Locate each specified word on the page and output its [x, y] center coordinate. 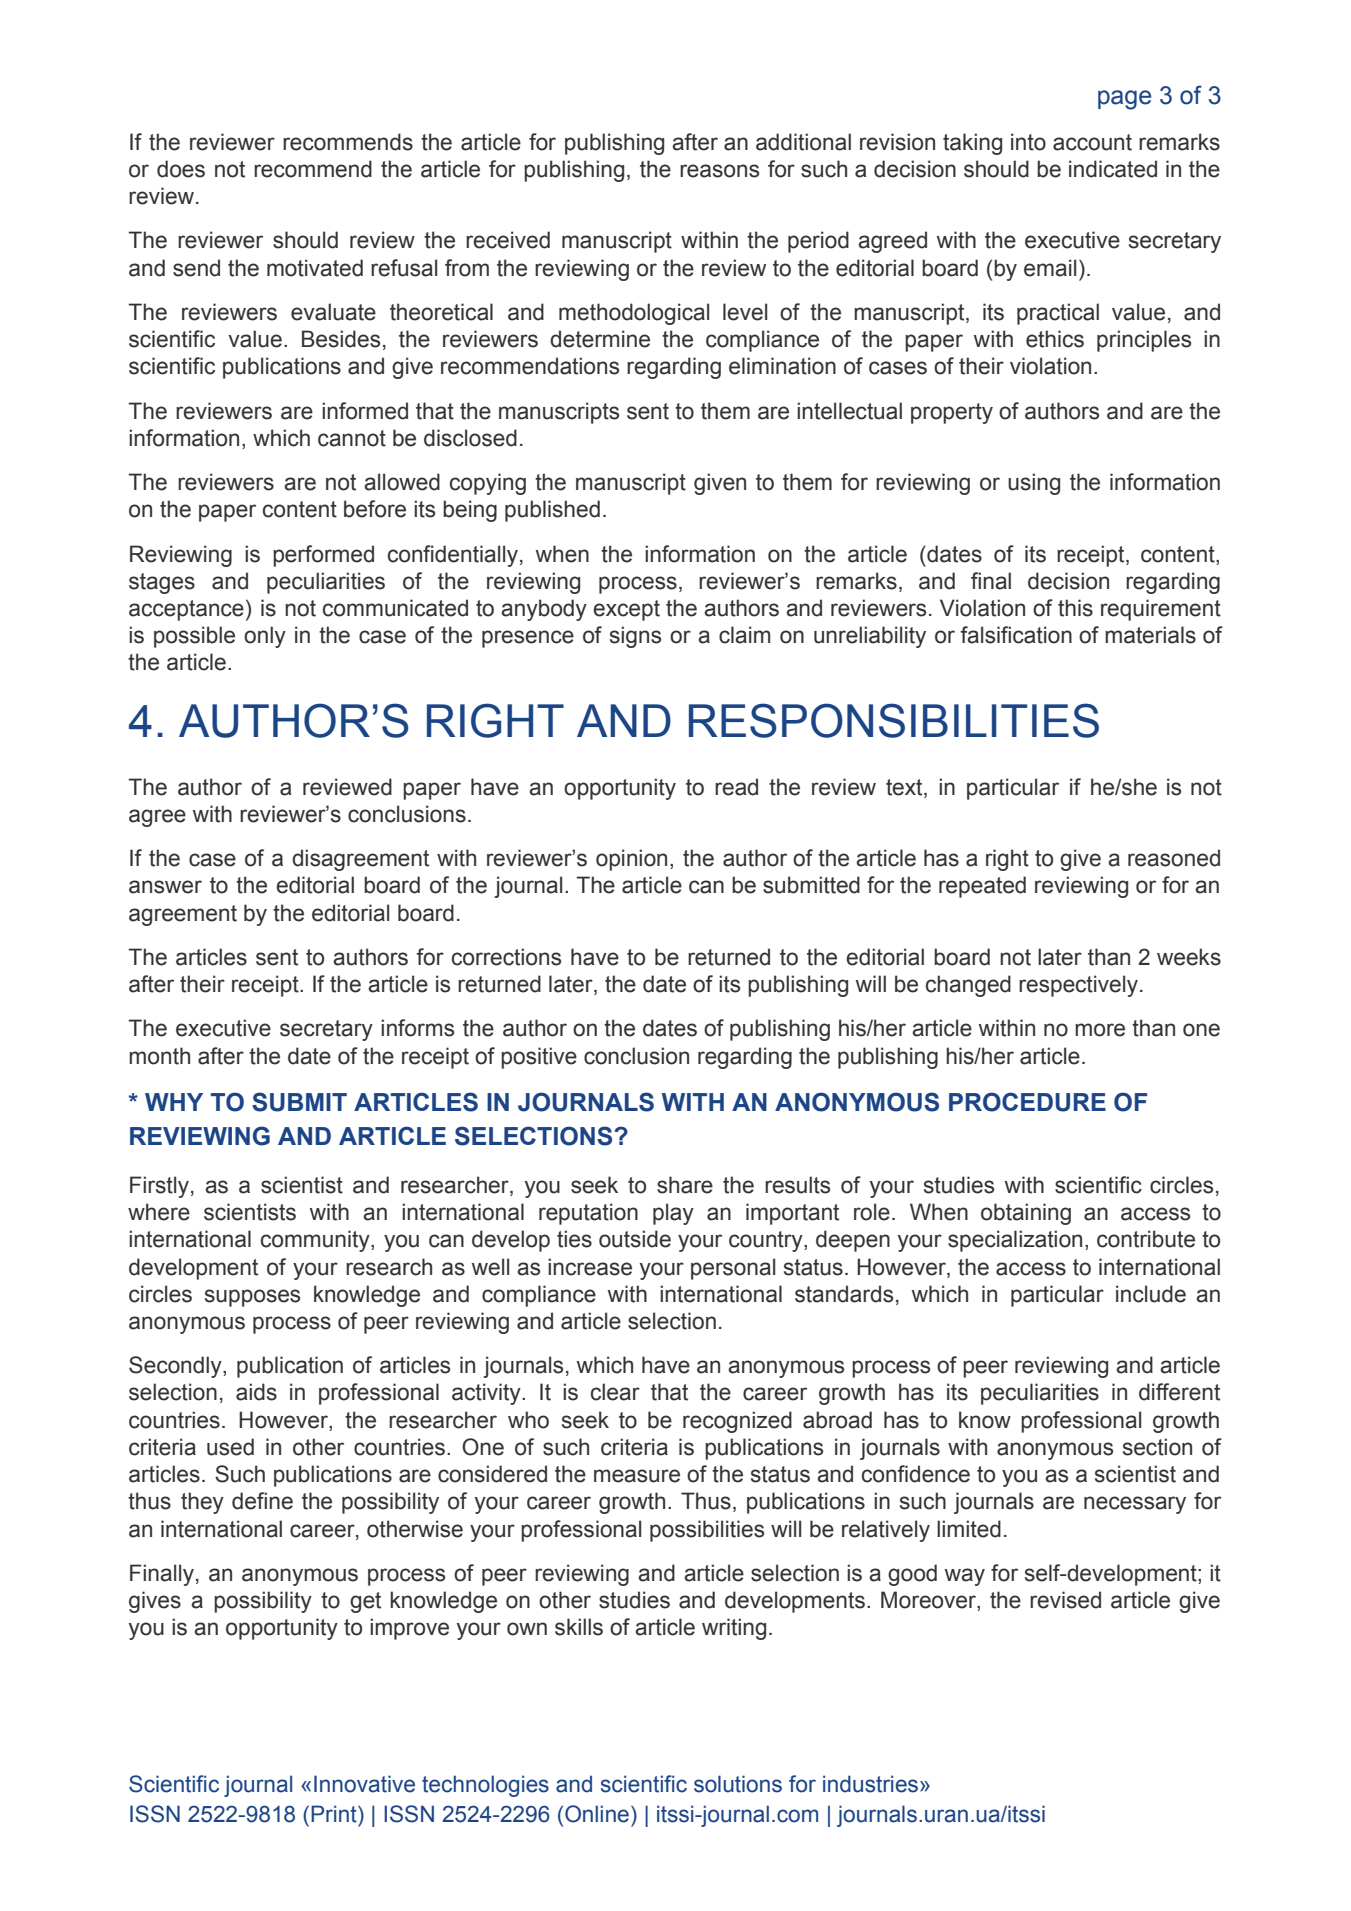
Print [335, 1814]
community [316, 1241]
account [1092, 142]
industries [872, 1784]
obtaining [1026, 1214]
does [181, 169]
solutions [738, 1784]
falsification [1016, 635]
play [673, 1214]
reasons [719, 171]
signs [635, 637]
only [265, 637]
